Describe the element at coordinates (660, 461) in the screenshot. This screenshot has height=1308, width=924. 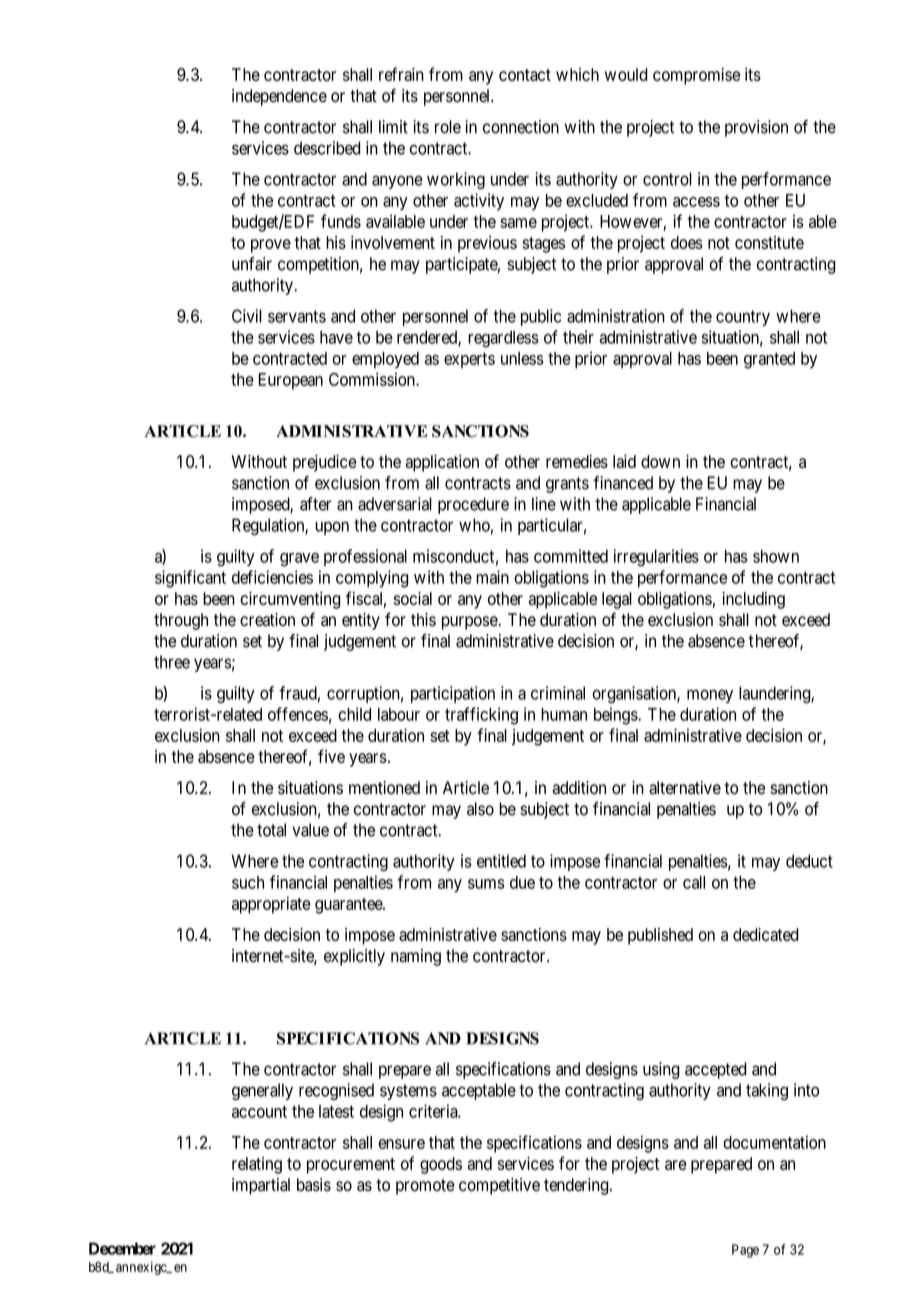
I see `down` at that location.
